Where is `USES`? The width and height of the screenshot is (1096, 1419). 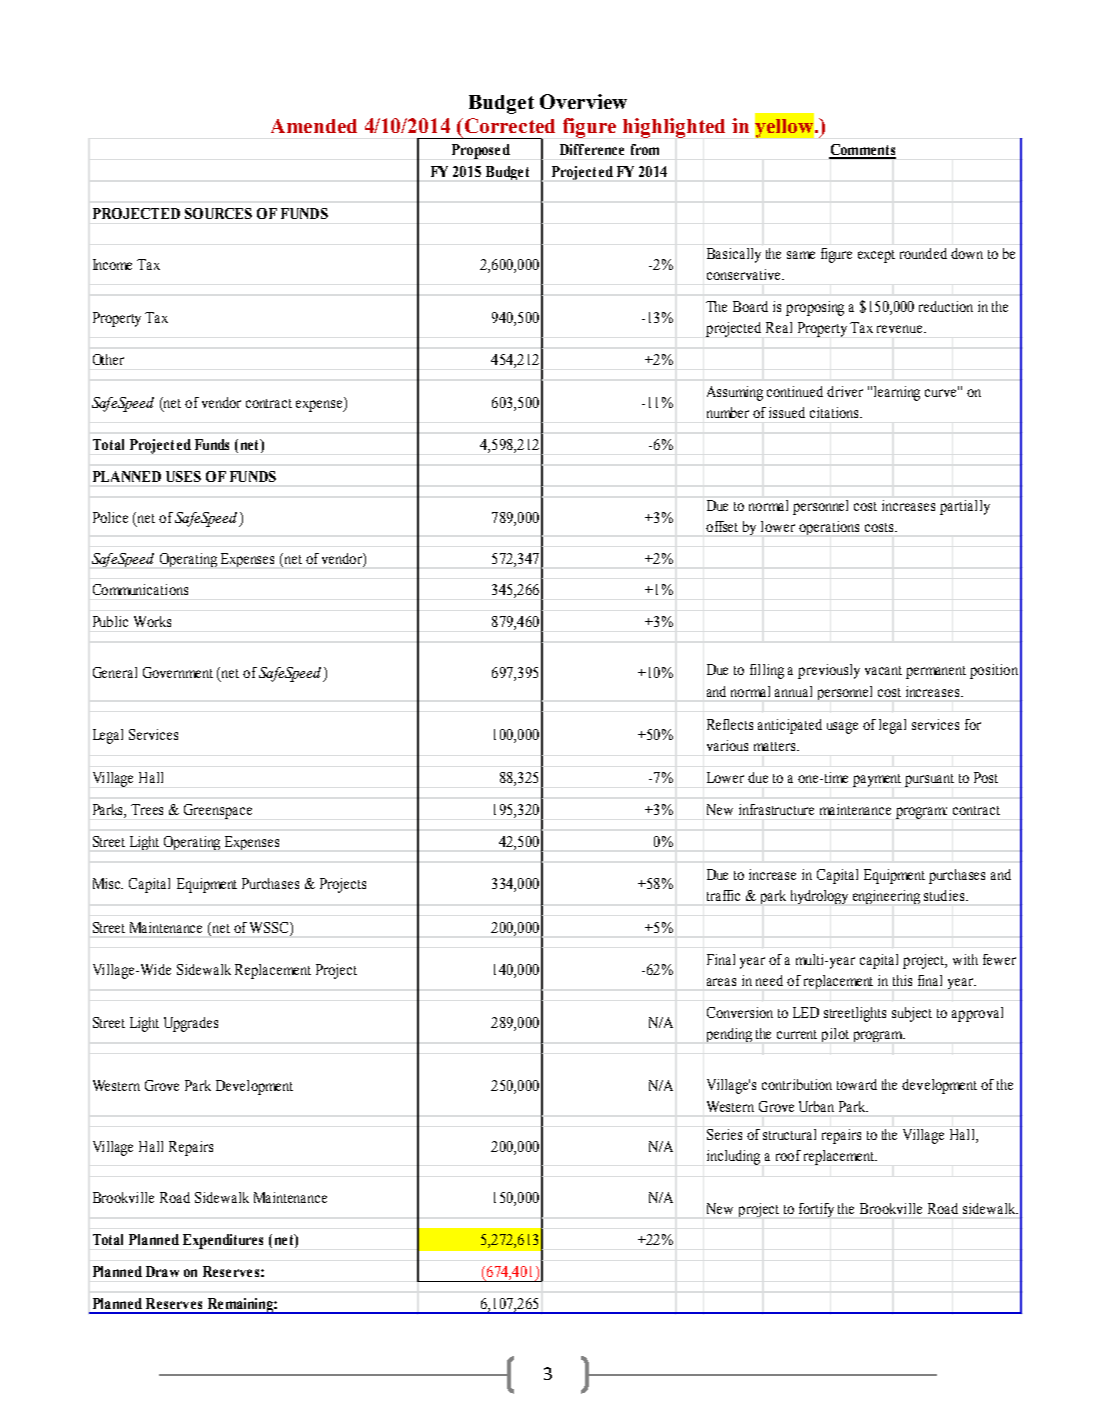
USES is located at coordinates (183, 476).
